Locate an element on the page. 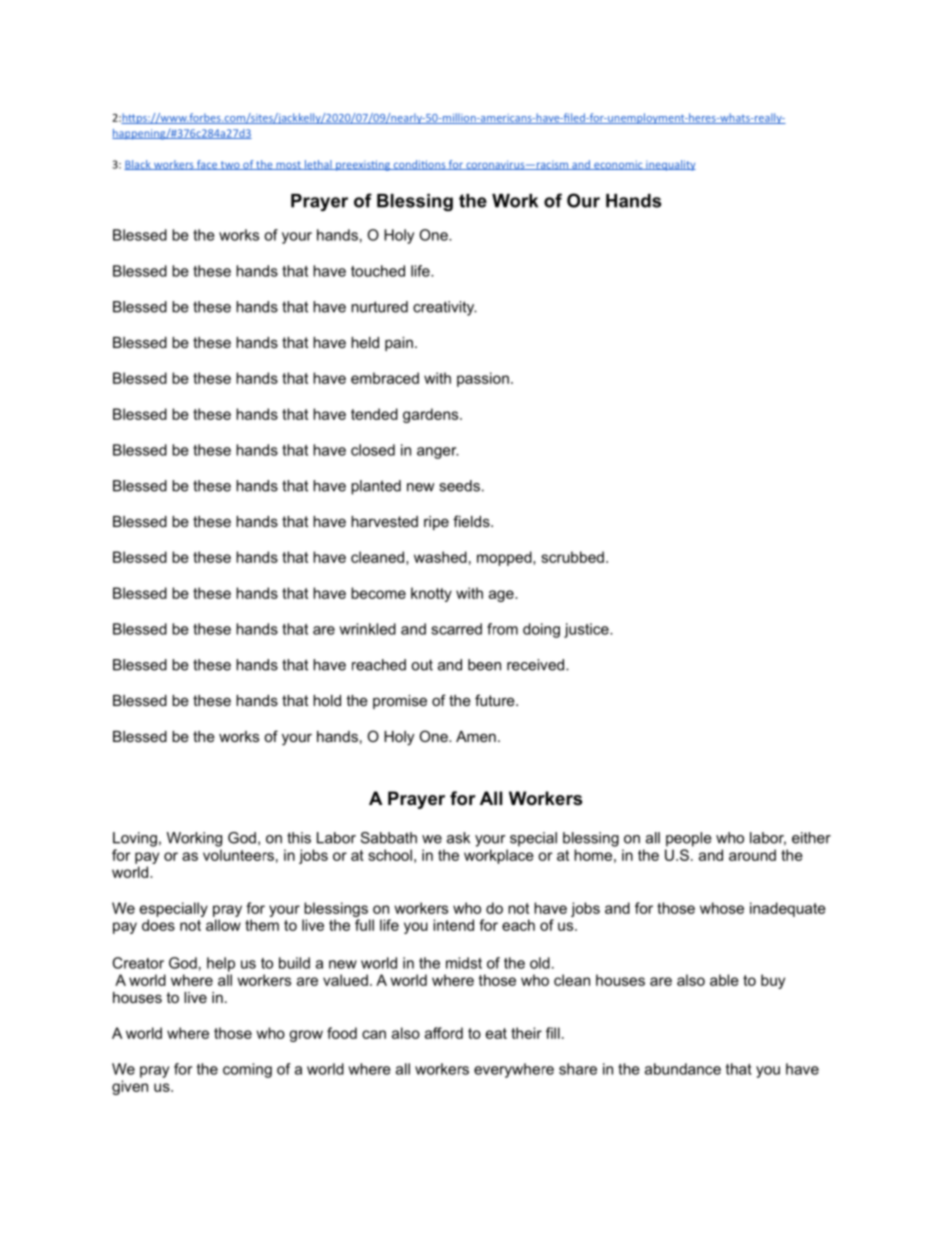 The width and height of the page is (952, 1233). Amen is located at coordinates (476, 736).
